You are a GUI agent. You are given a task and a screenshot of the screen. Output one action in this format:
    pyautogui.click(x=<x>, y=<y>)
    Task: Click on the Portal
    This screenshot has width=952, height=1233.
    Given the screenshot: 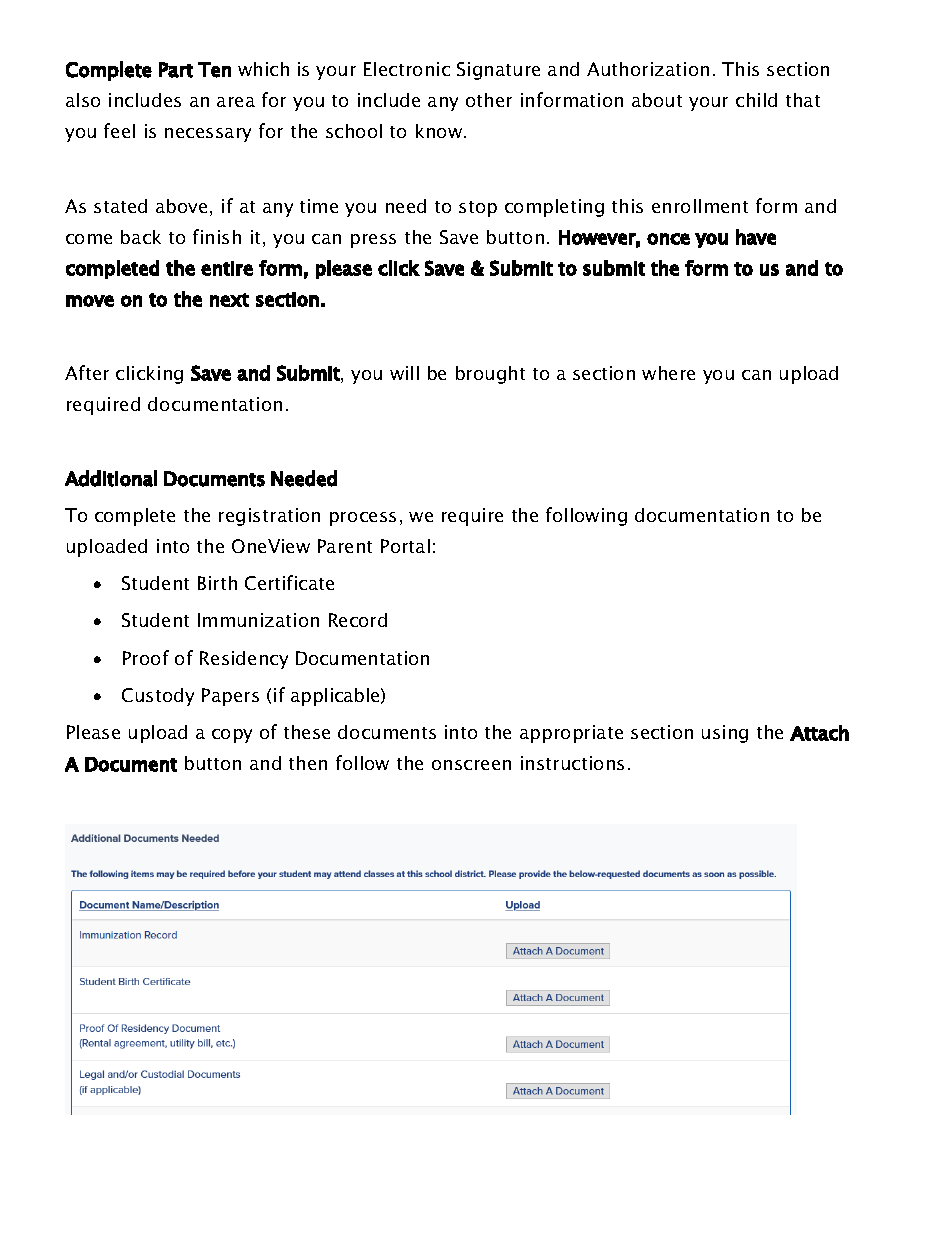 What is the action you would take?
    pyautogui.click(x=405, y=546)
